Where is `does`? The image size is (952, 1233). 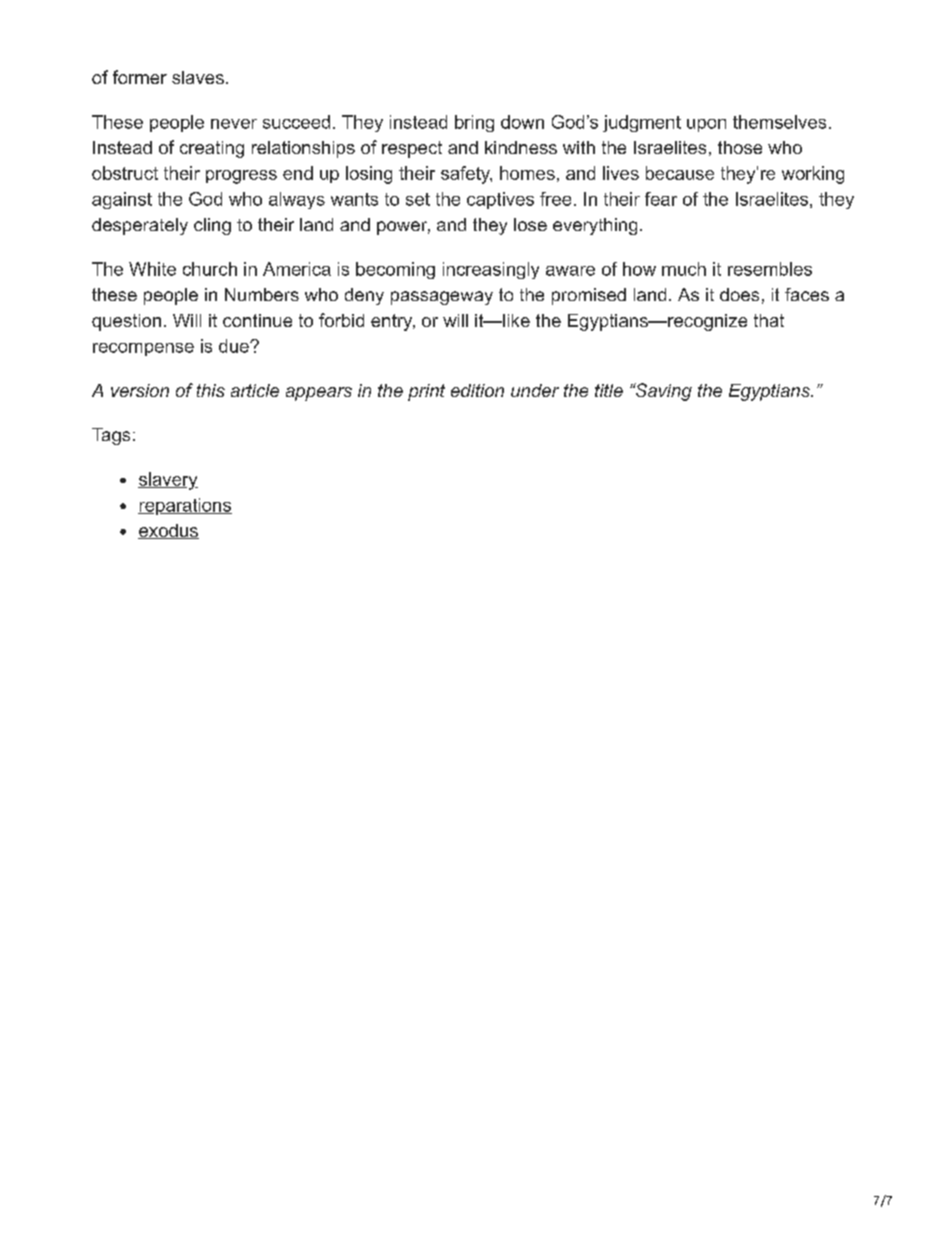 does is located at coordinates (739, 294).
